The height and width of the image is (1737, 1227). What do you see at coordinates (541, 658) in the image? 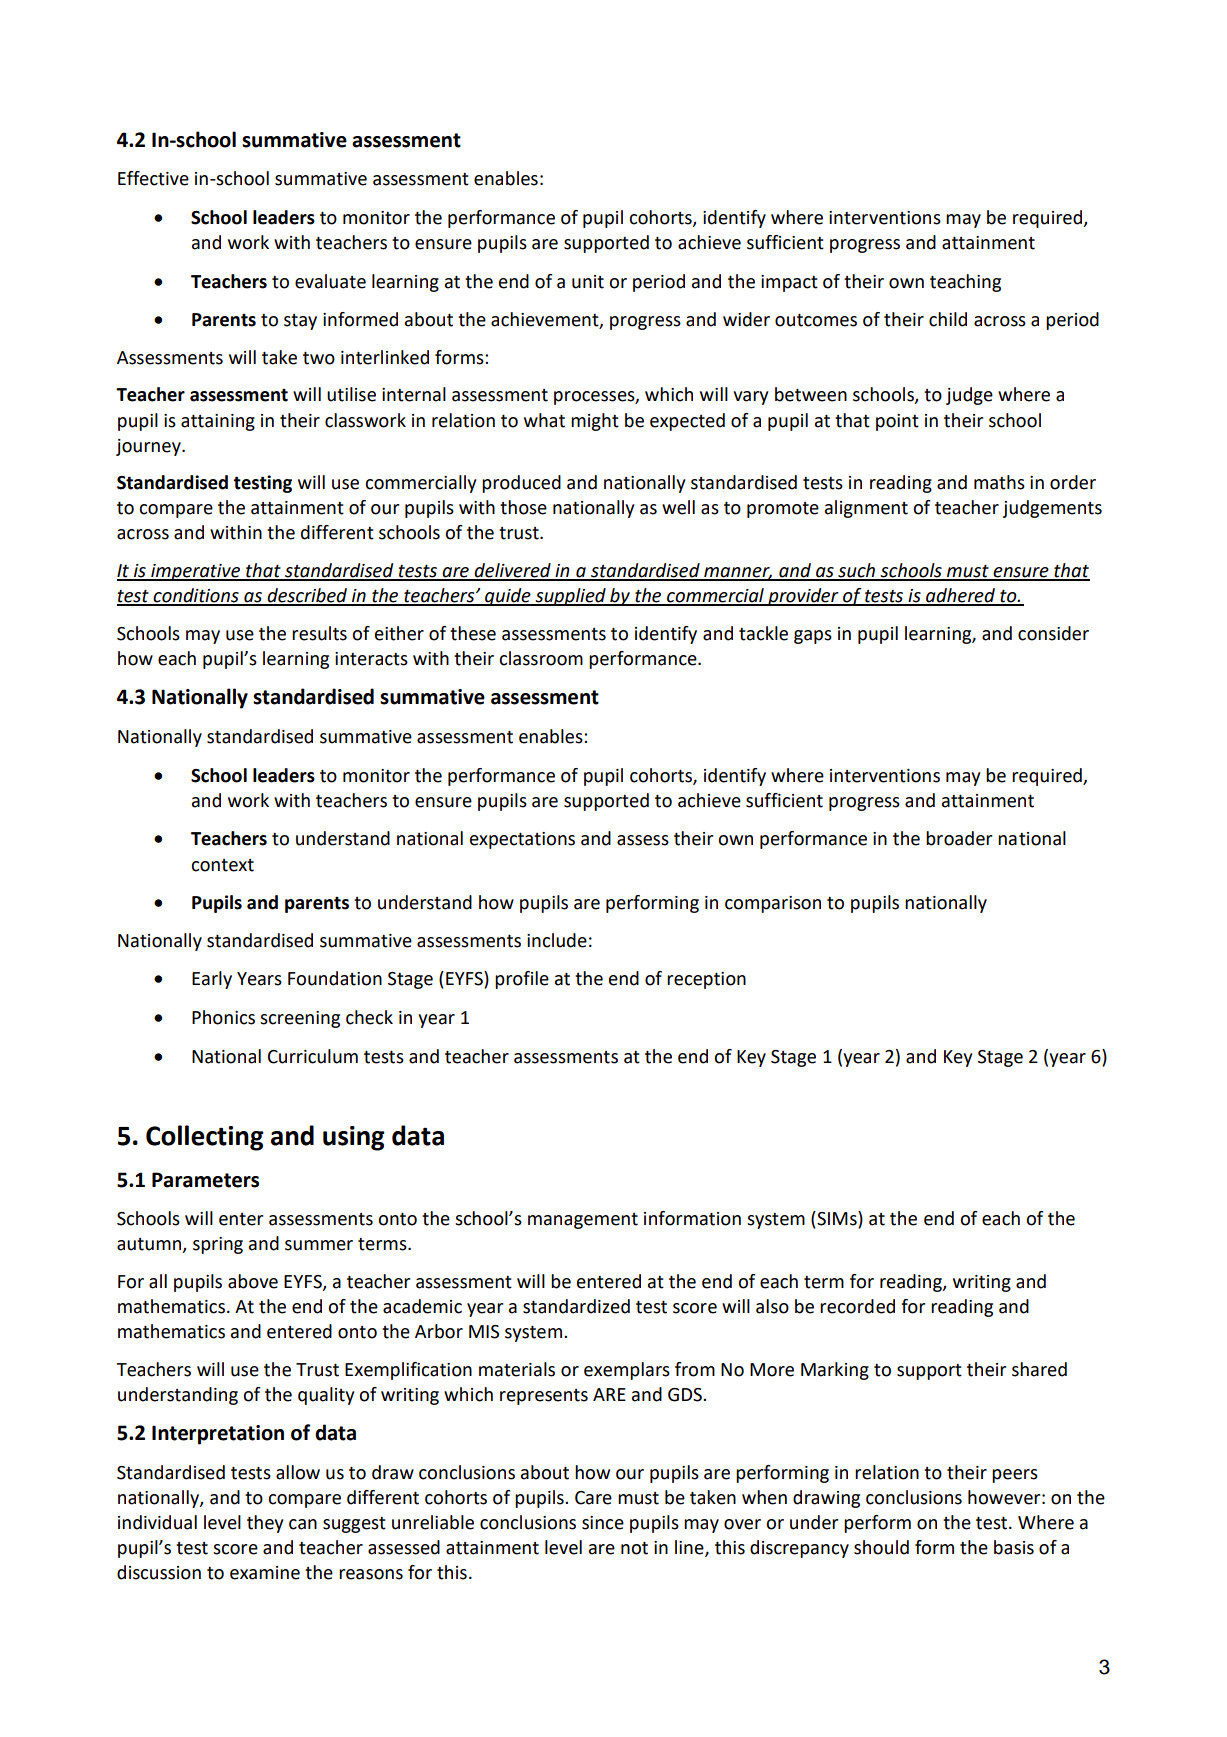
I see `classroom` at bounding box center [541, 658].
